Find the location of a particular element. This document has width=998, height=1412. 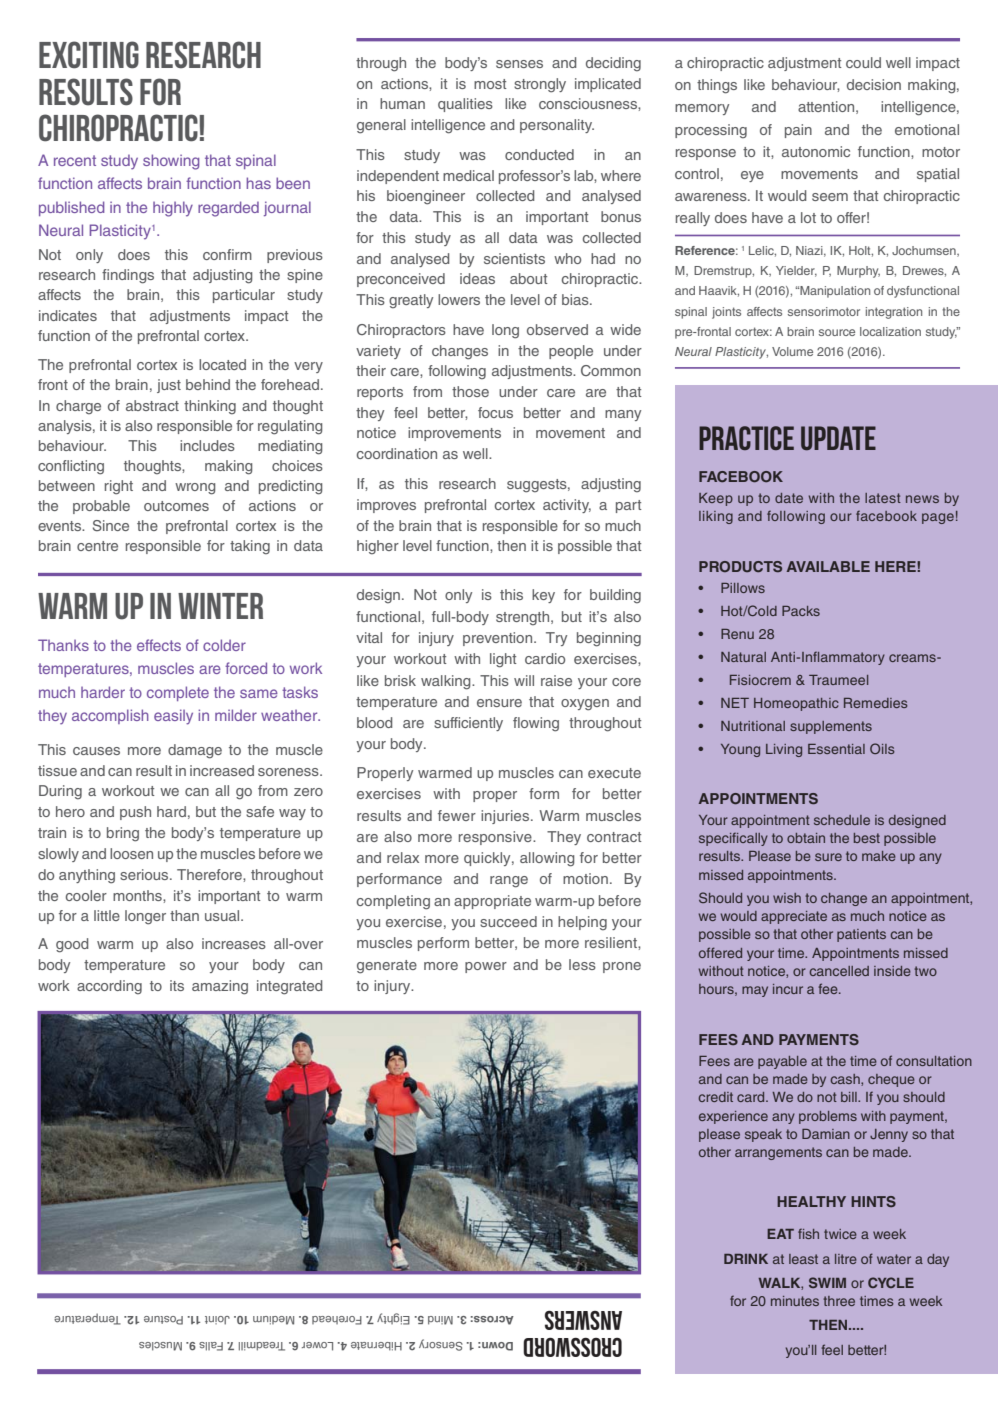

appropriate is located at coordinates (492, 902).
